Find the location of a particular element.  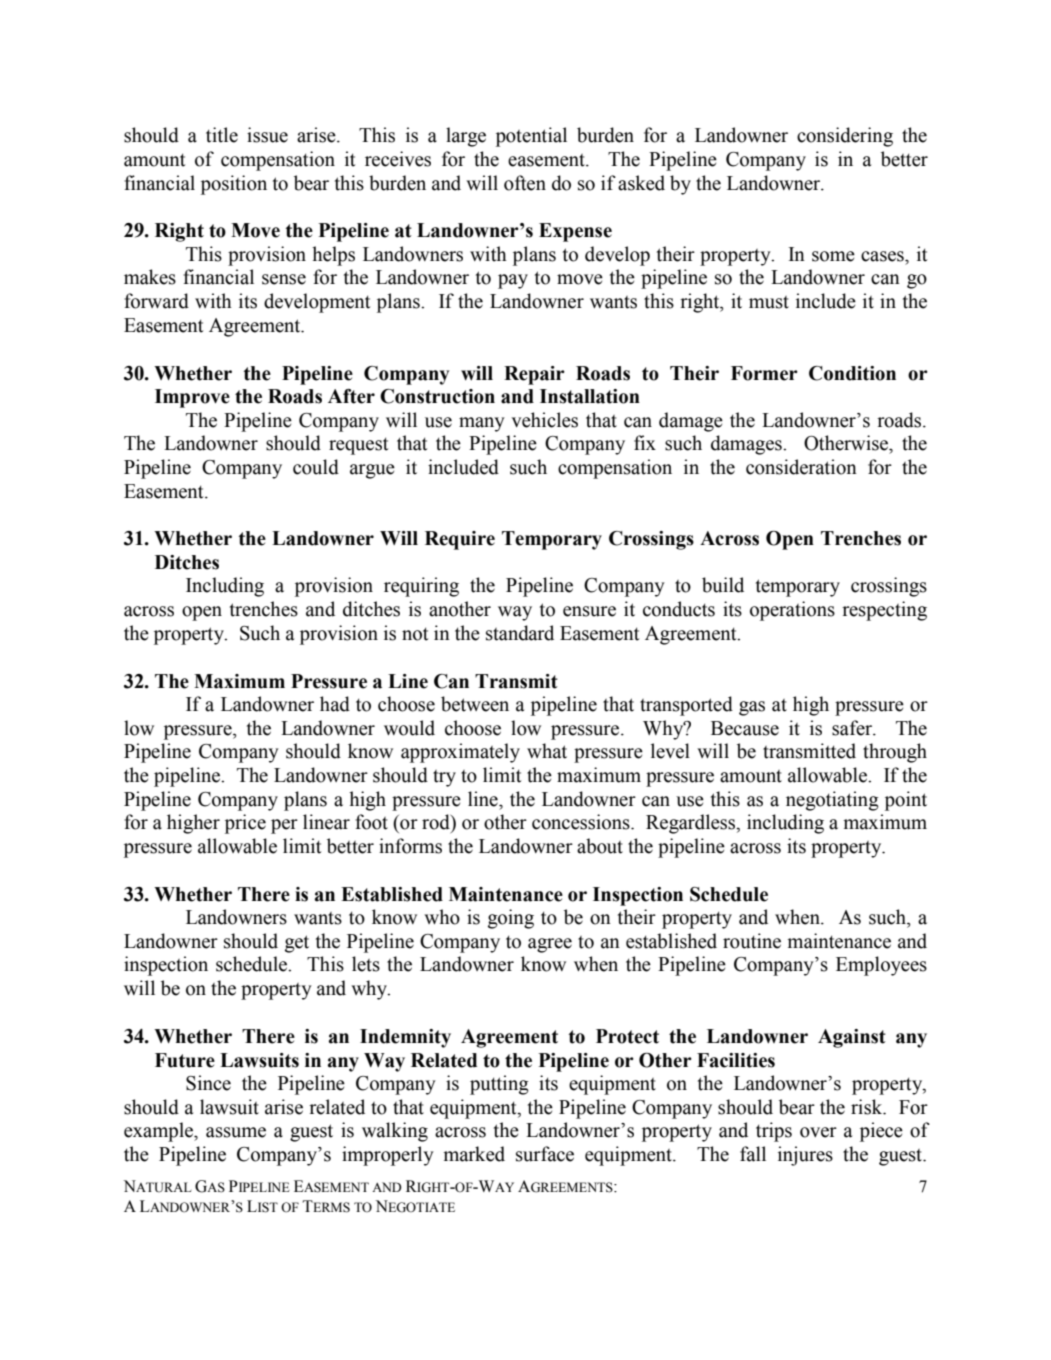

negotiating is located at coordinates (832, 801).
